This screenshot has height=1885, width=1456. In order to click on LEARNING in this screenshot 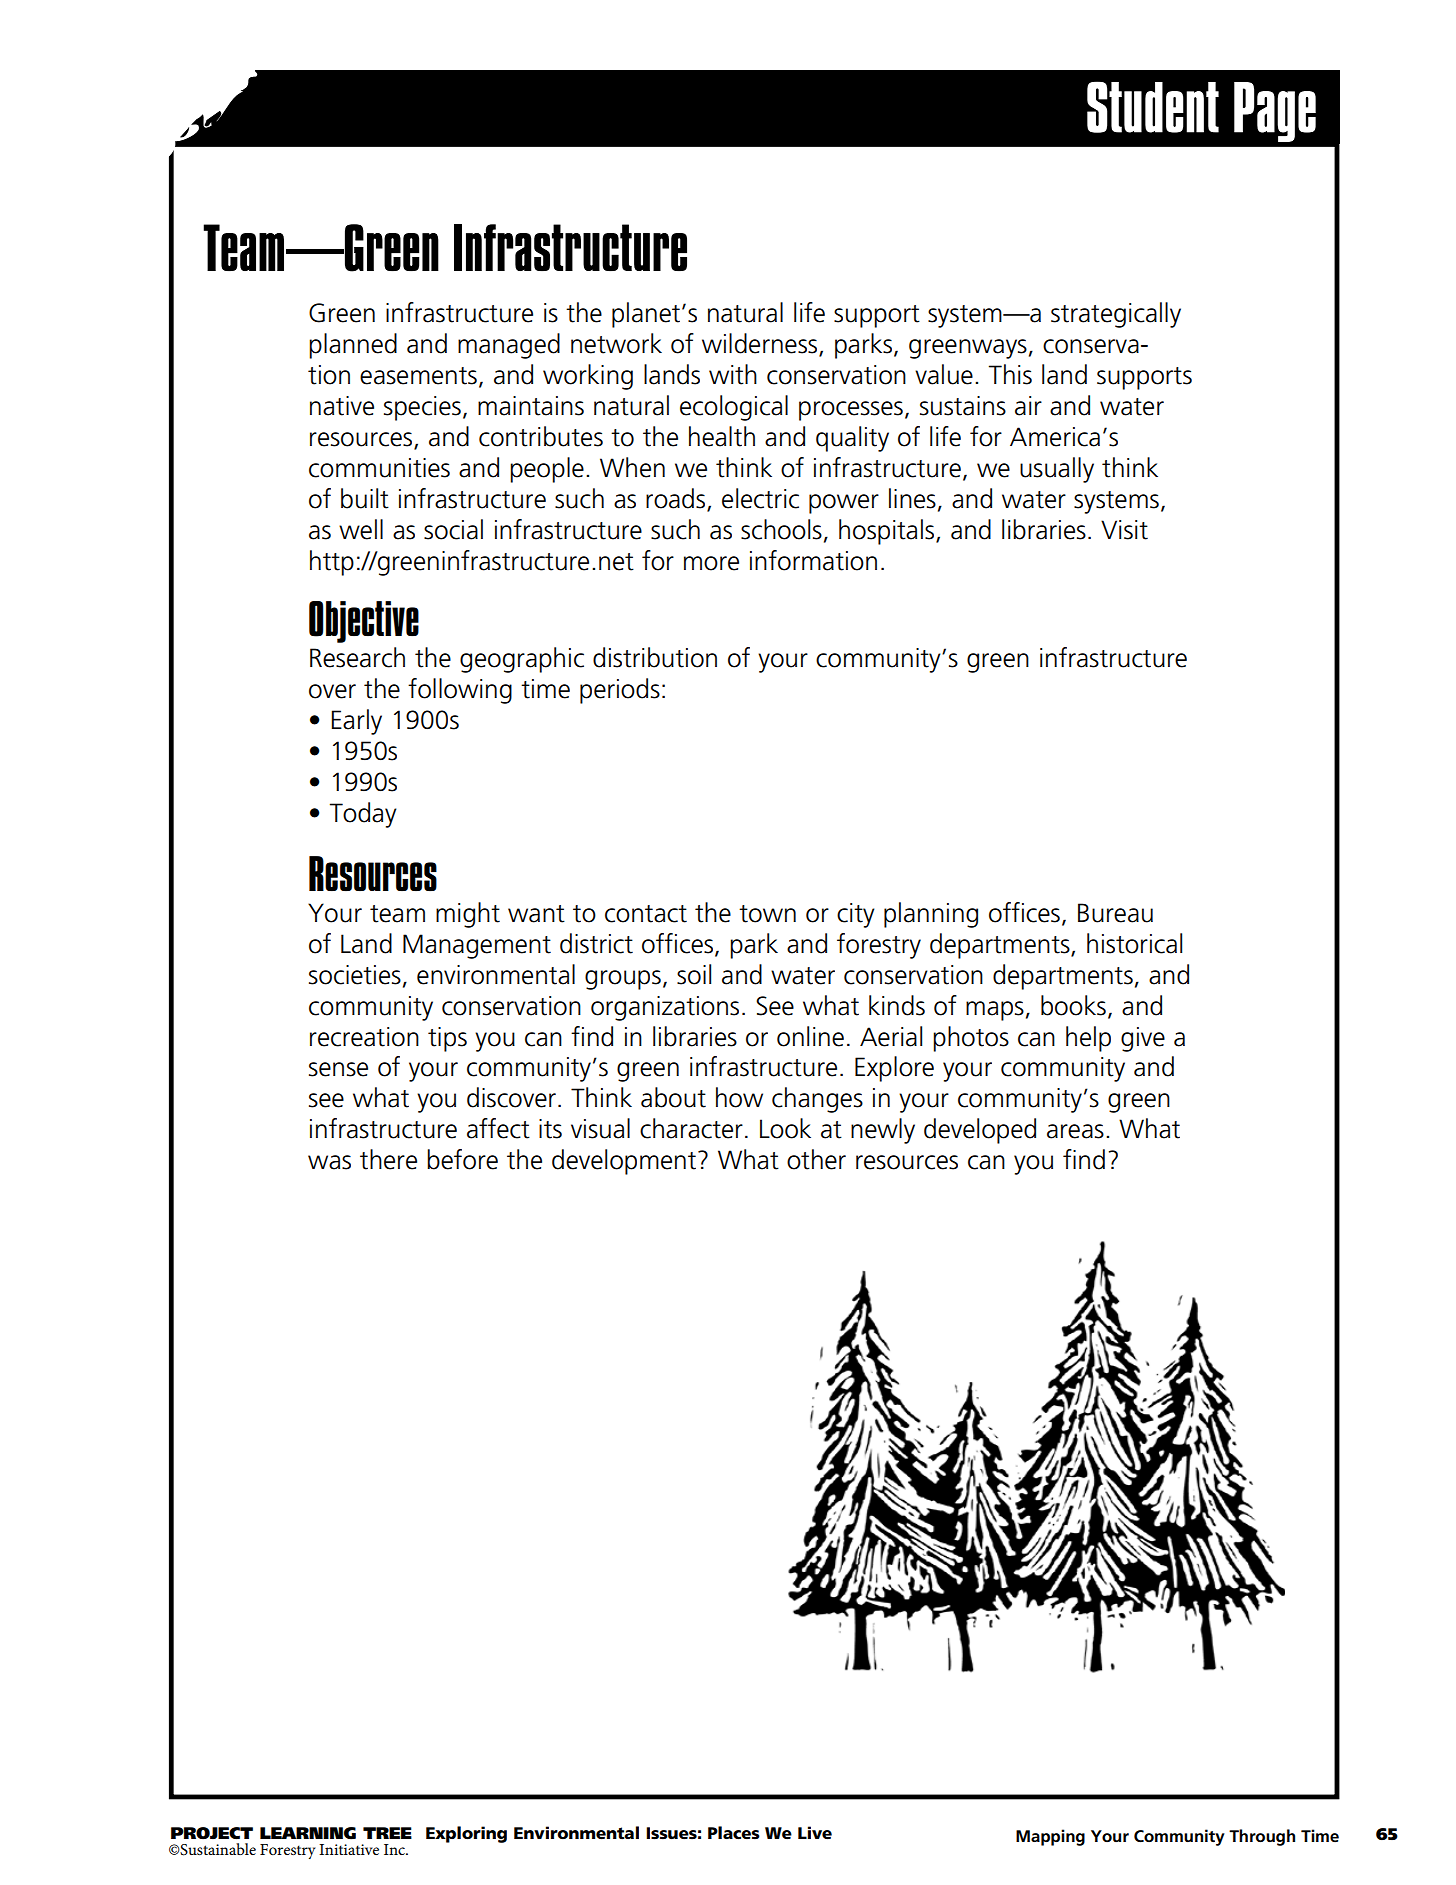, I will do `click(308, 1833)`.
